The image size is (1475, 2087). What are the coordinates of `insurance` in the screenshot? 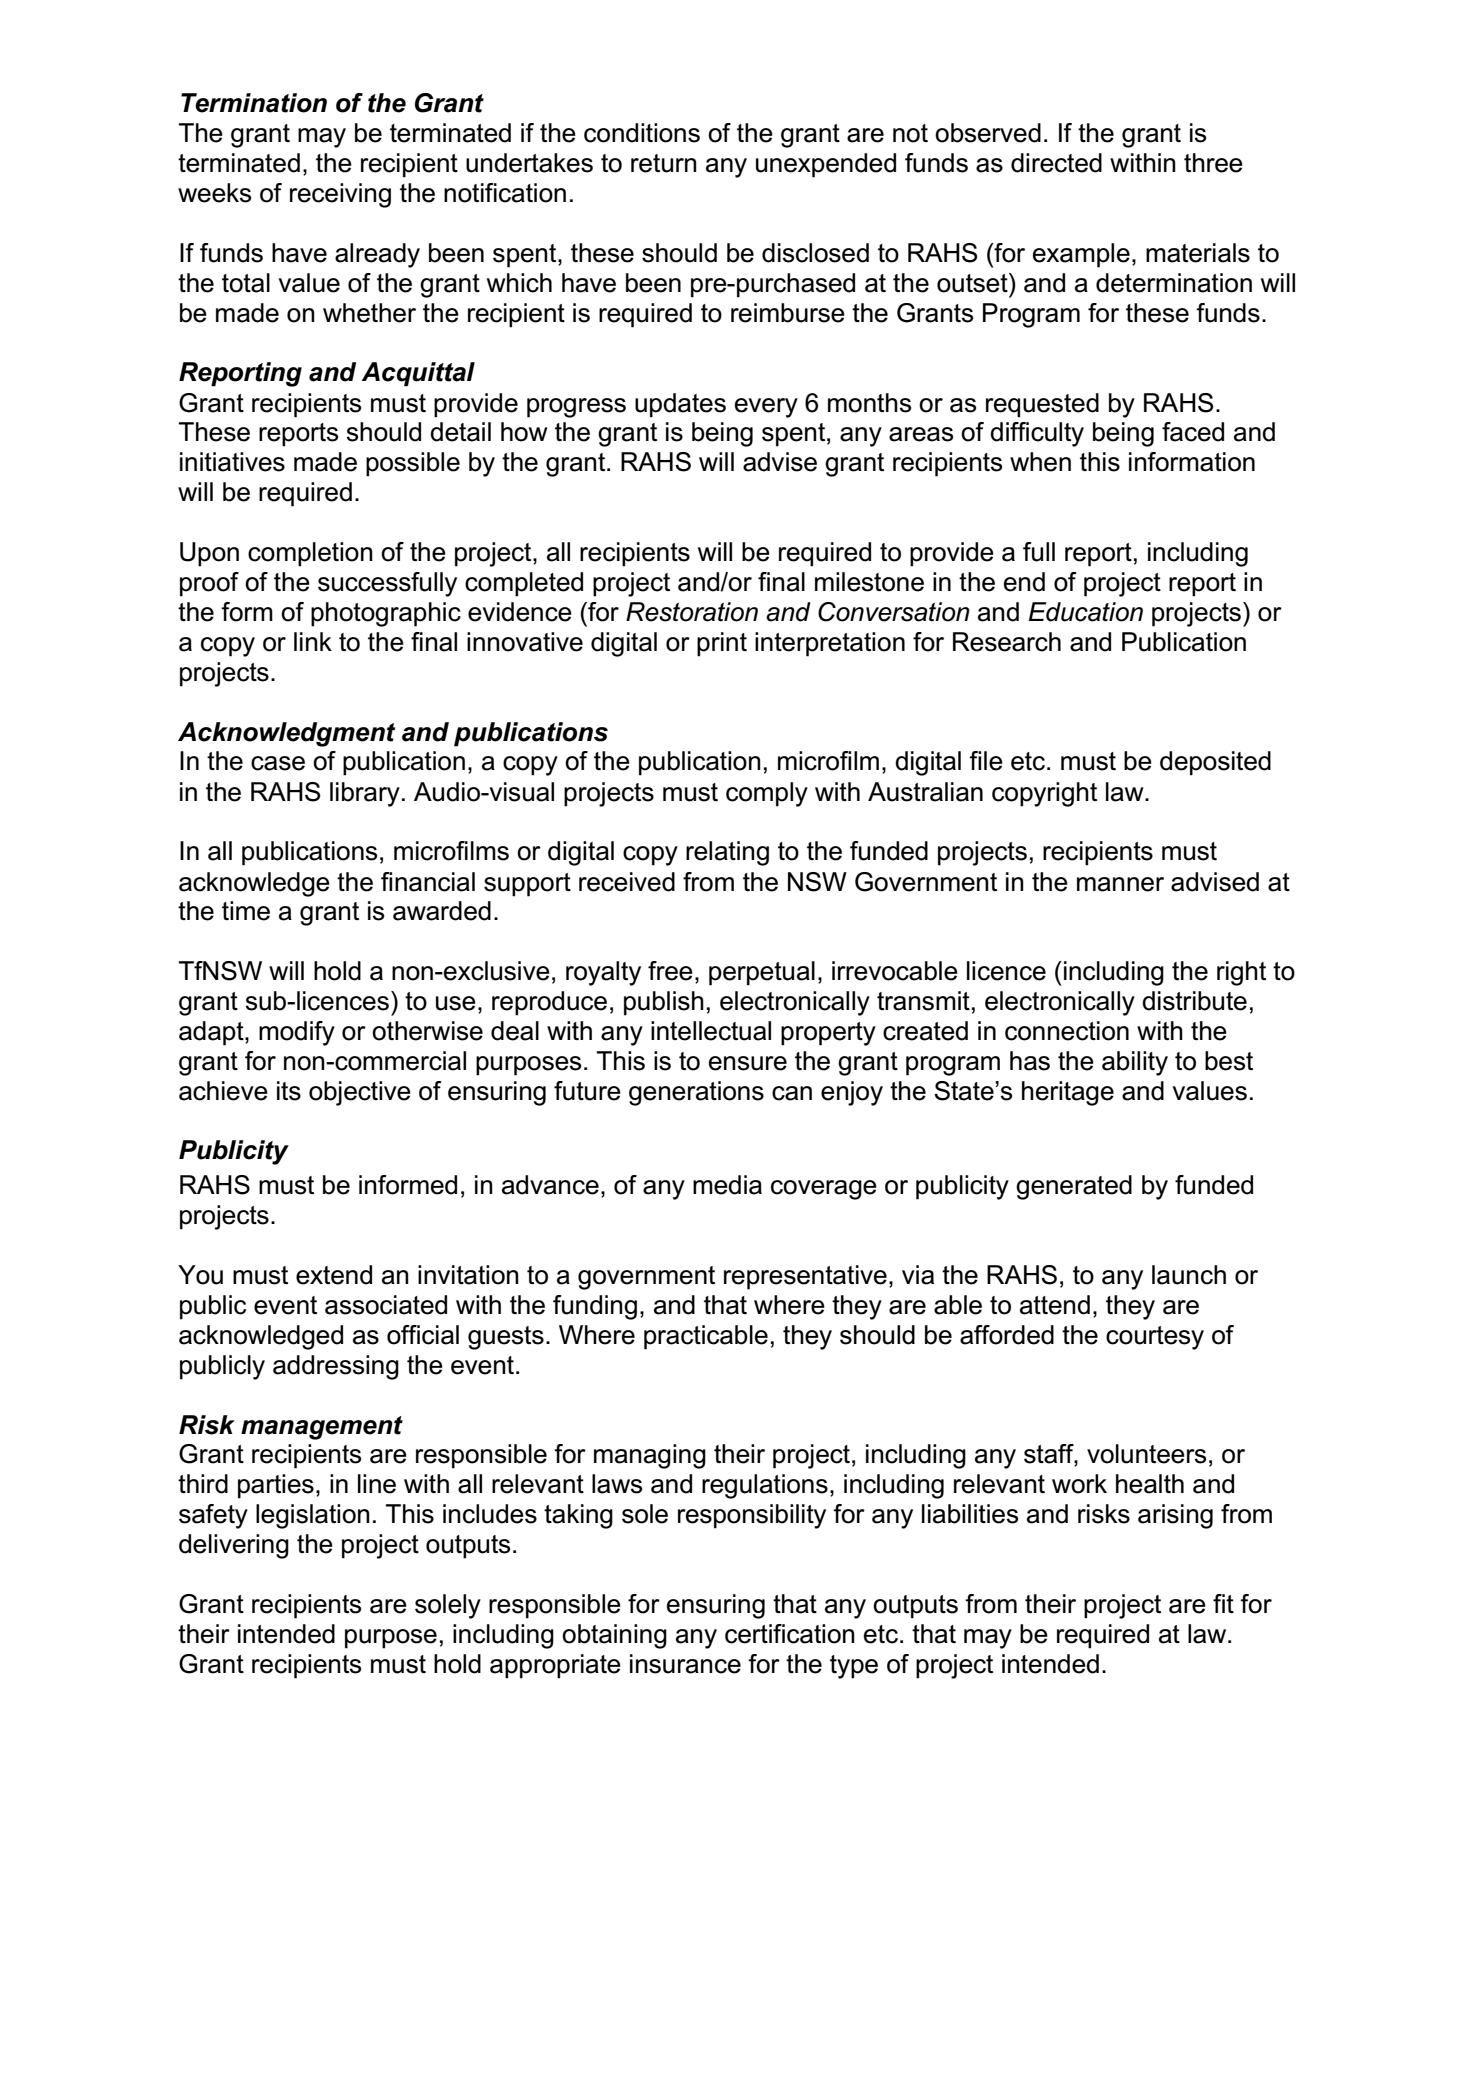 It's located at (685, 1664).
